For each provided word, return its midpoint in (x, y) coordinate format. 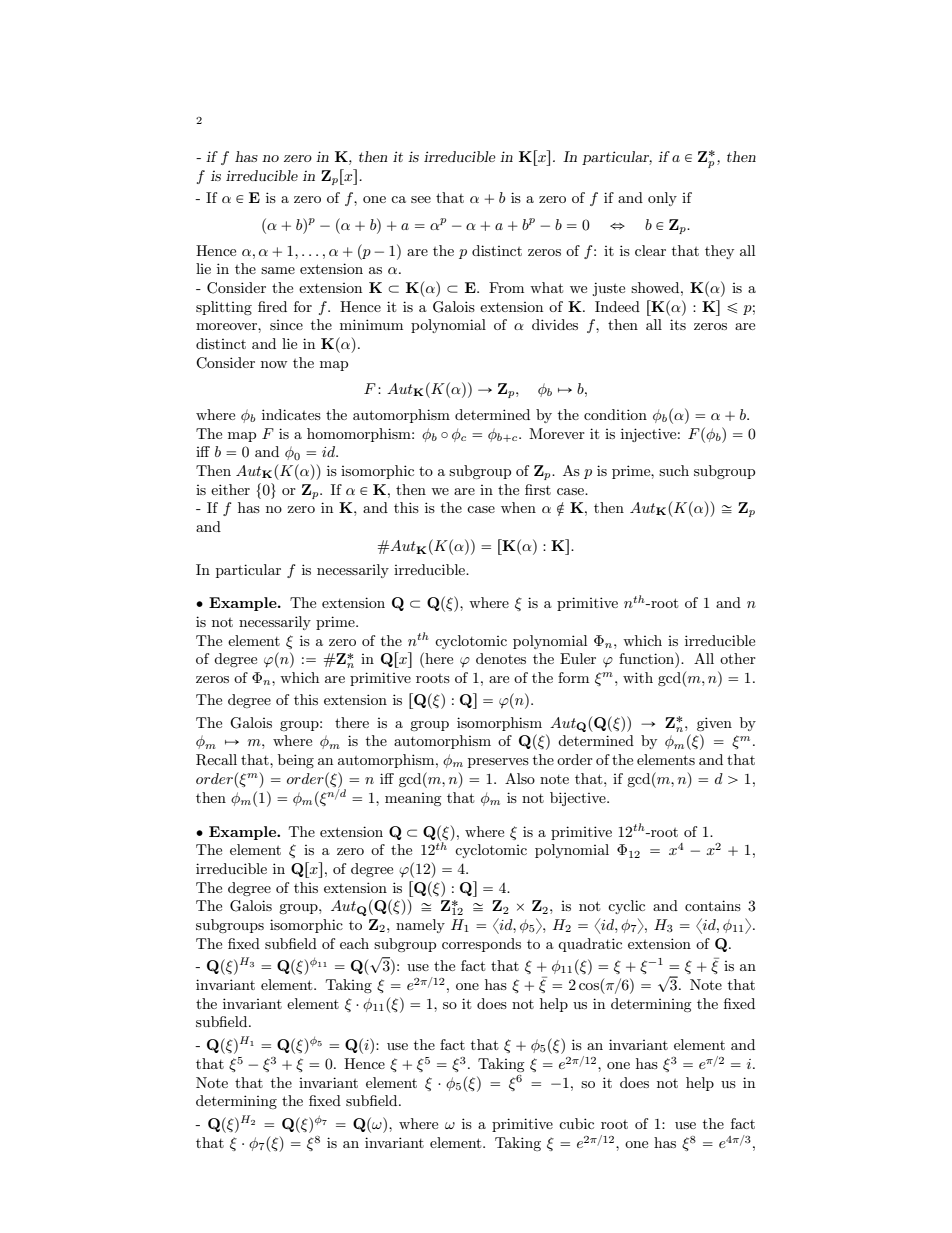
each (354, 943)
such (674, 470)
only (662, 199)
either (230, 489)
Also (520, 778)
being (296, 761)
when (518, 507)
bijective (579, 799)
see (421, 199)
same (278, 270)
